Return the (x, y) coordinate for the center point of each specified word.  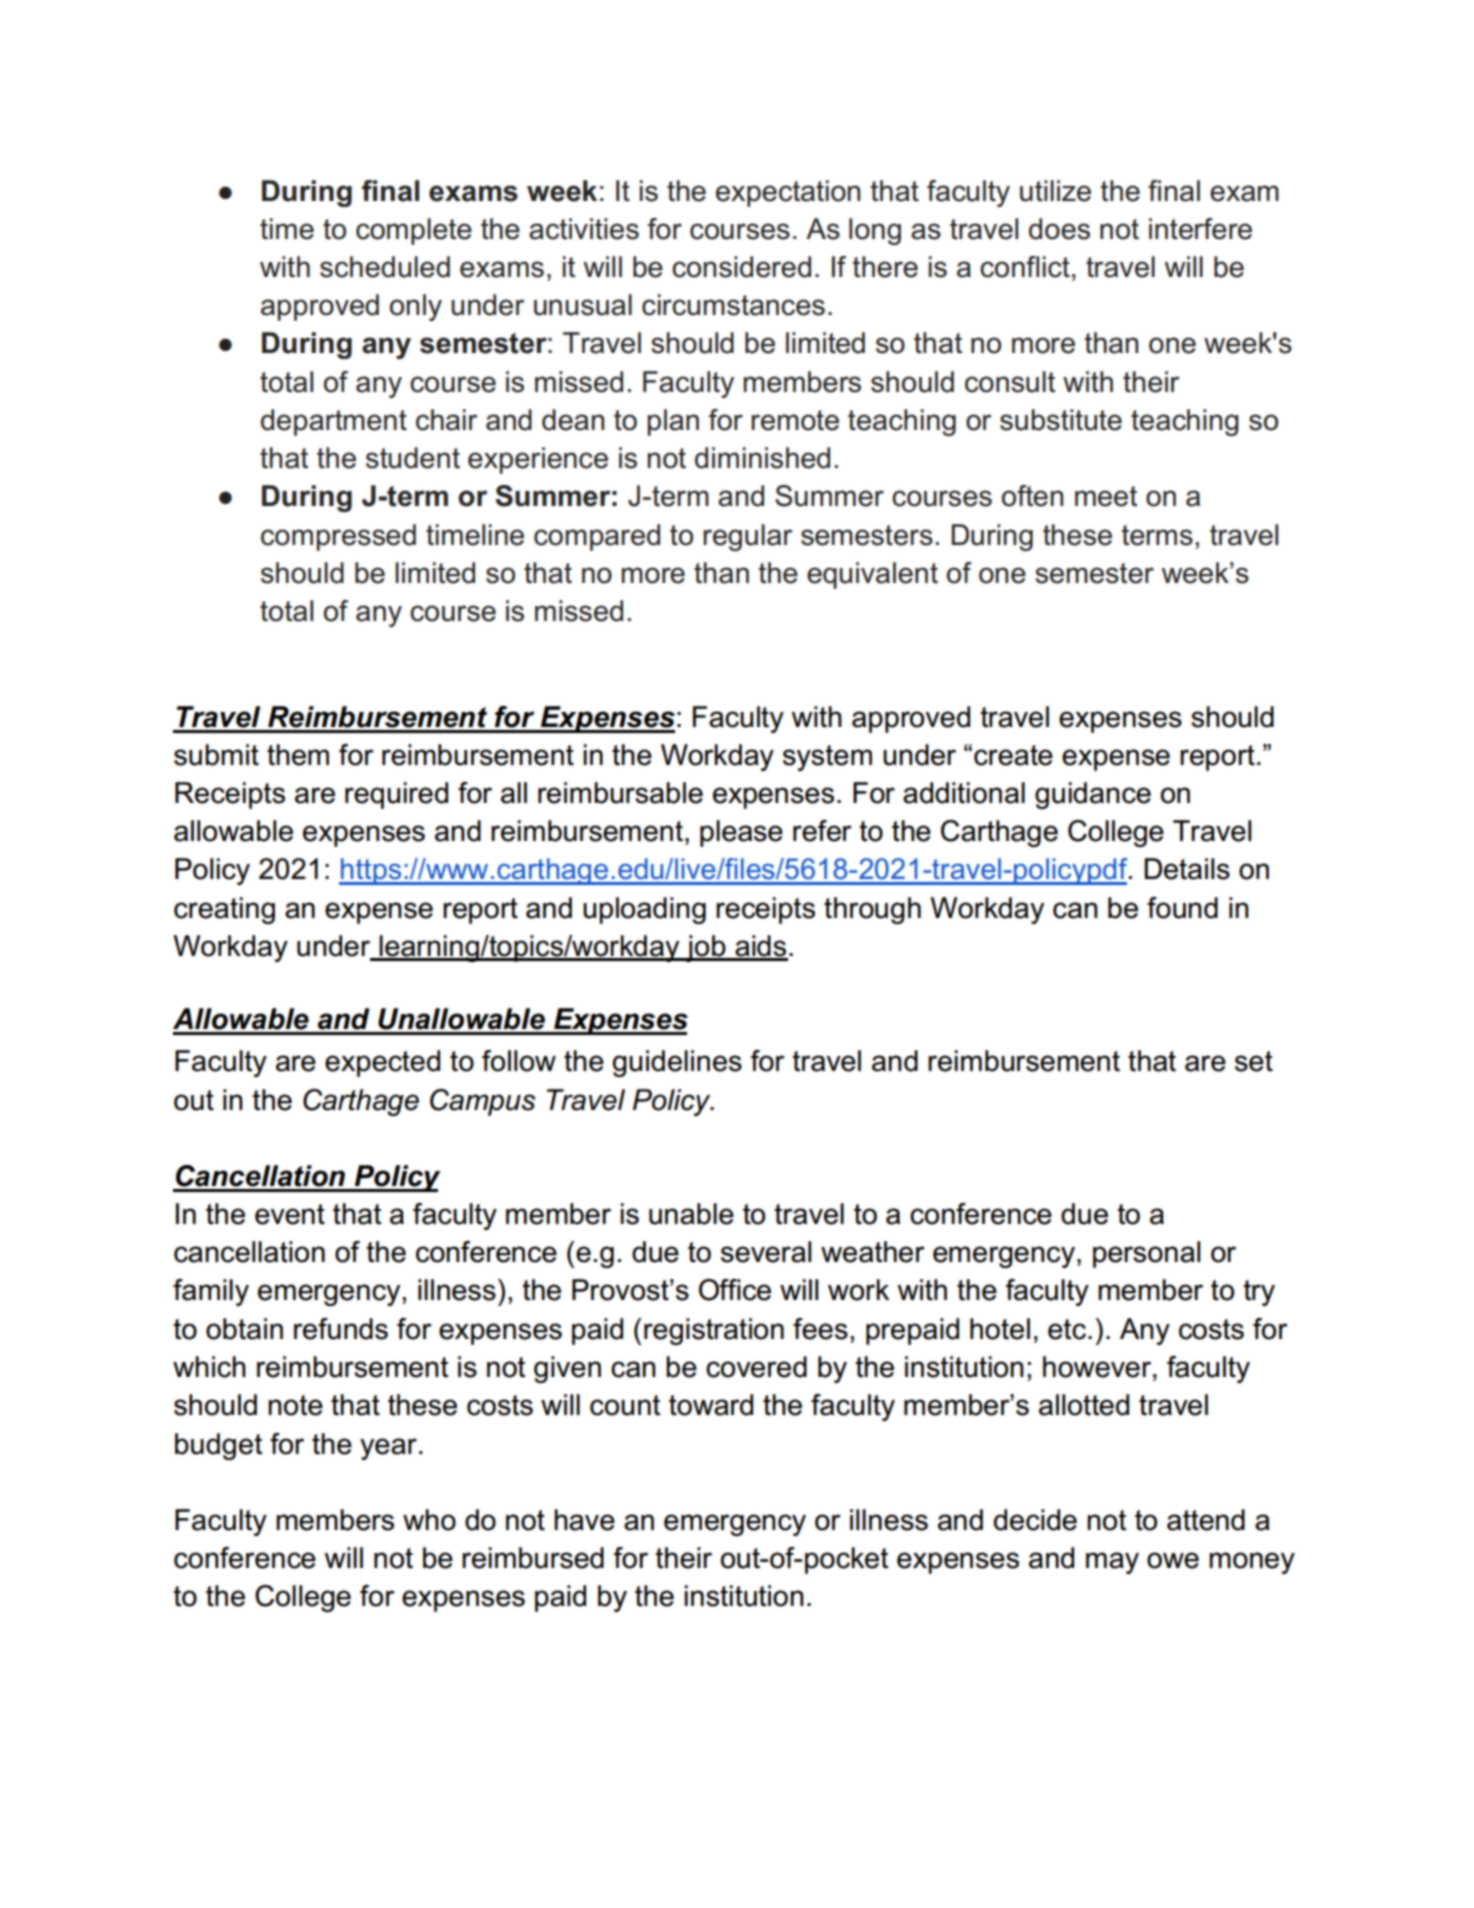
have (584, 1520)
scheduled (385, 267)
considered (741, 267)
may (1112, 1563)
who (429, 1520)
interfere (1200, 229)
